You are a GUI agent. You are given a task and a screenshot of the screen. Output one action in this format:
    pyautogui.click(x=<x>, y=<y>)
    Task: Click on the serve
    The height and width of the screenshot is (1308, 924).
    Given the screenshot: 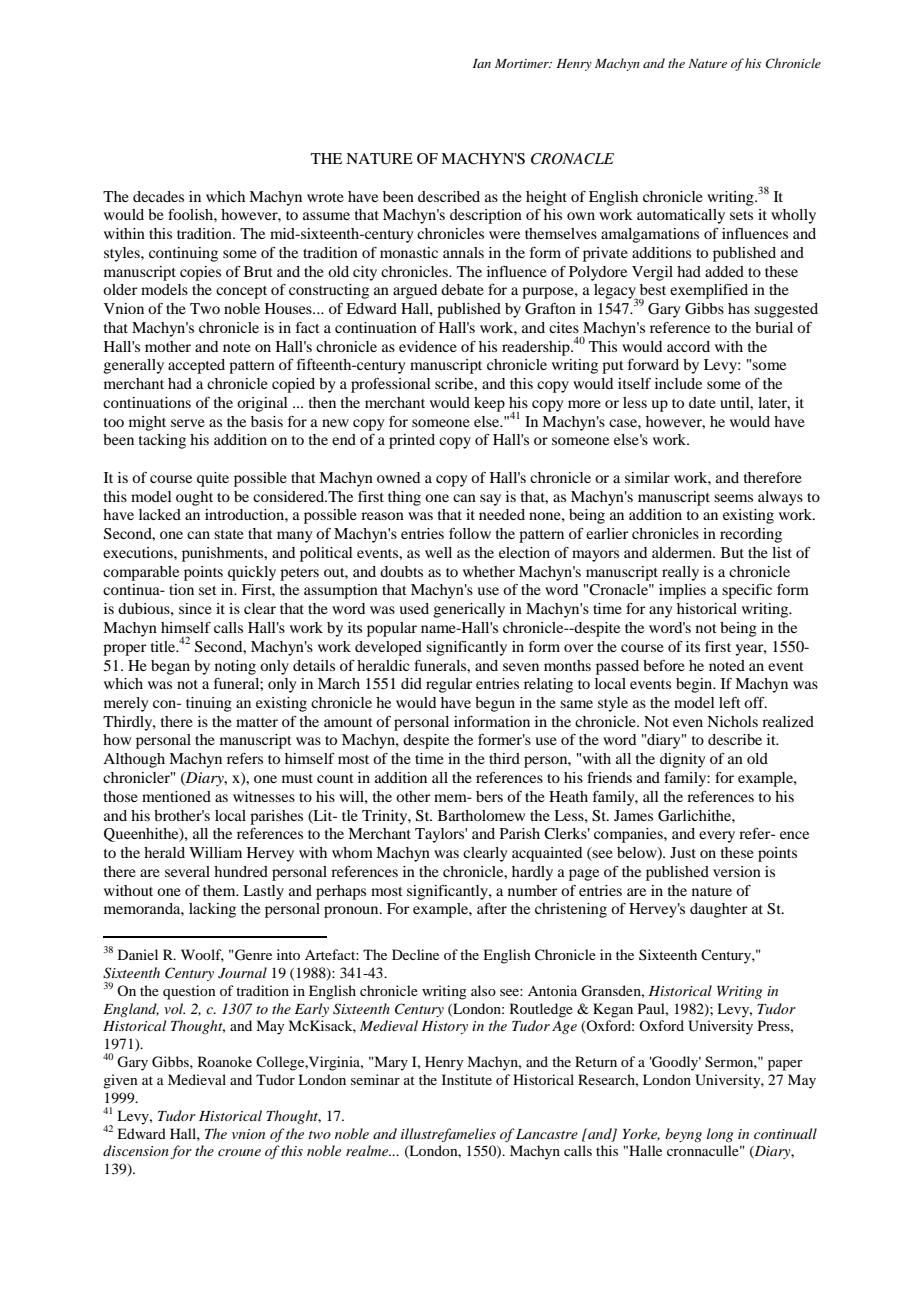 What is the action you would take?
    pyautogui.click(x=188, y=423)
